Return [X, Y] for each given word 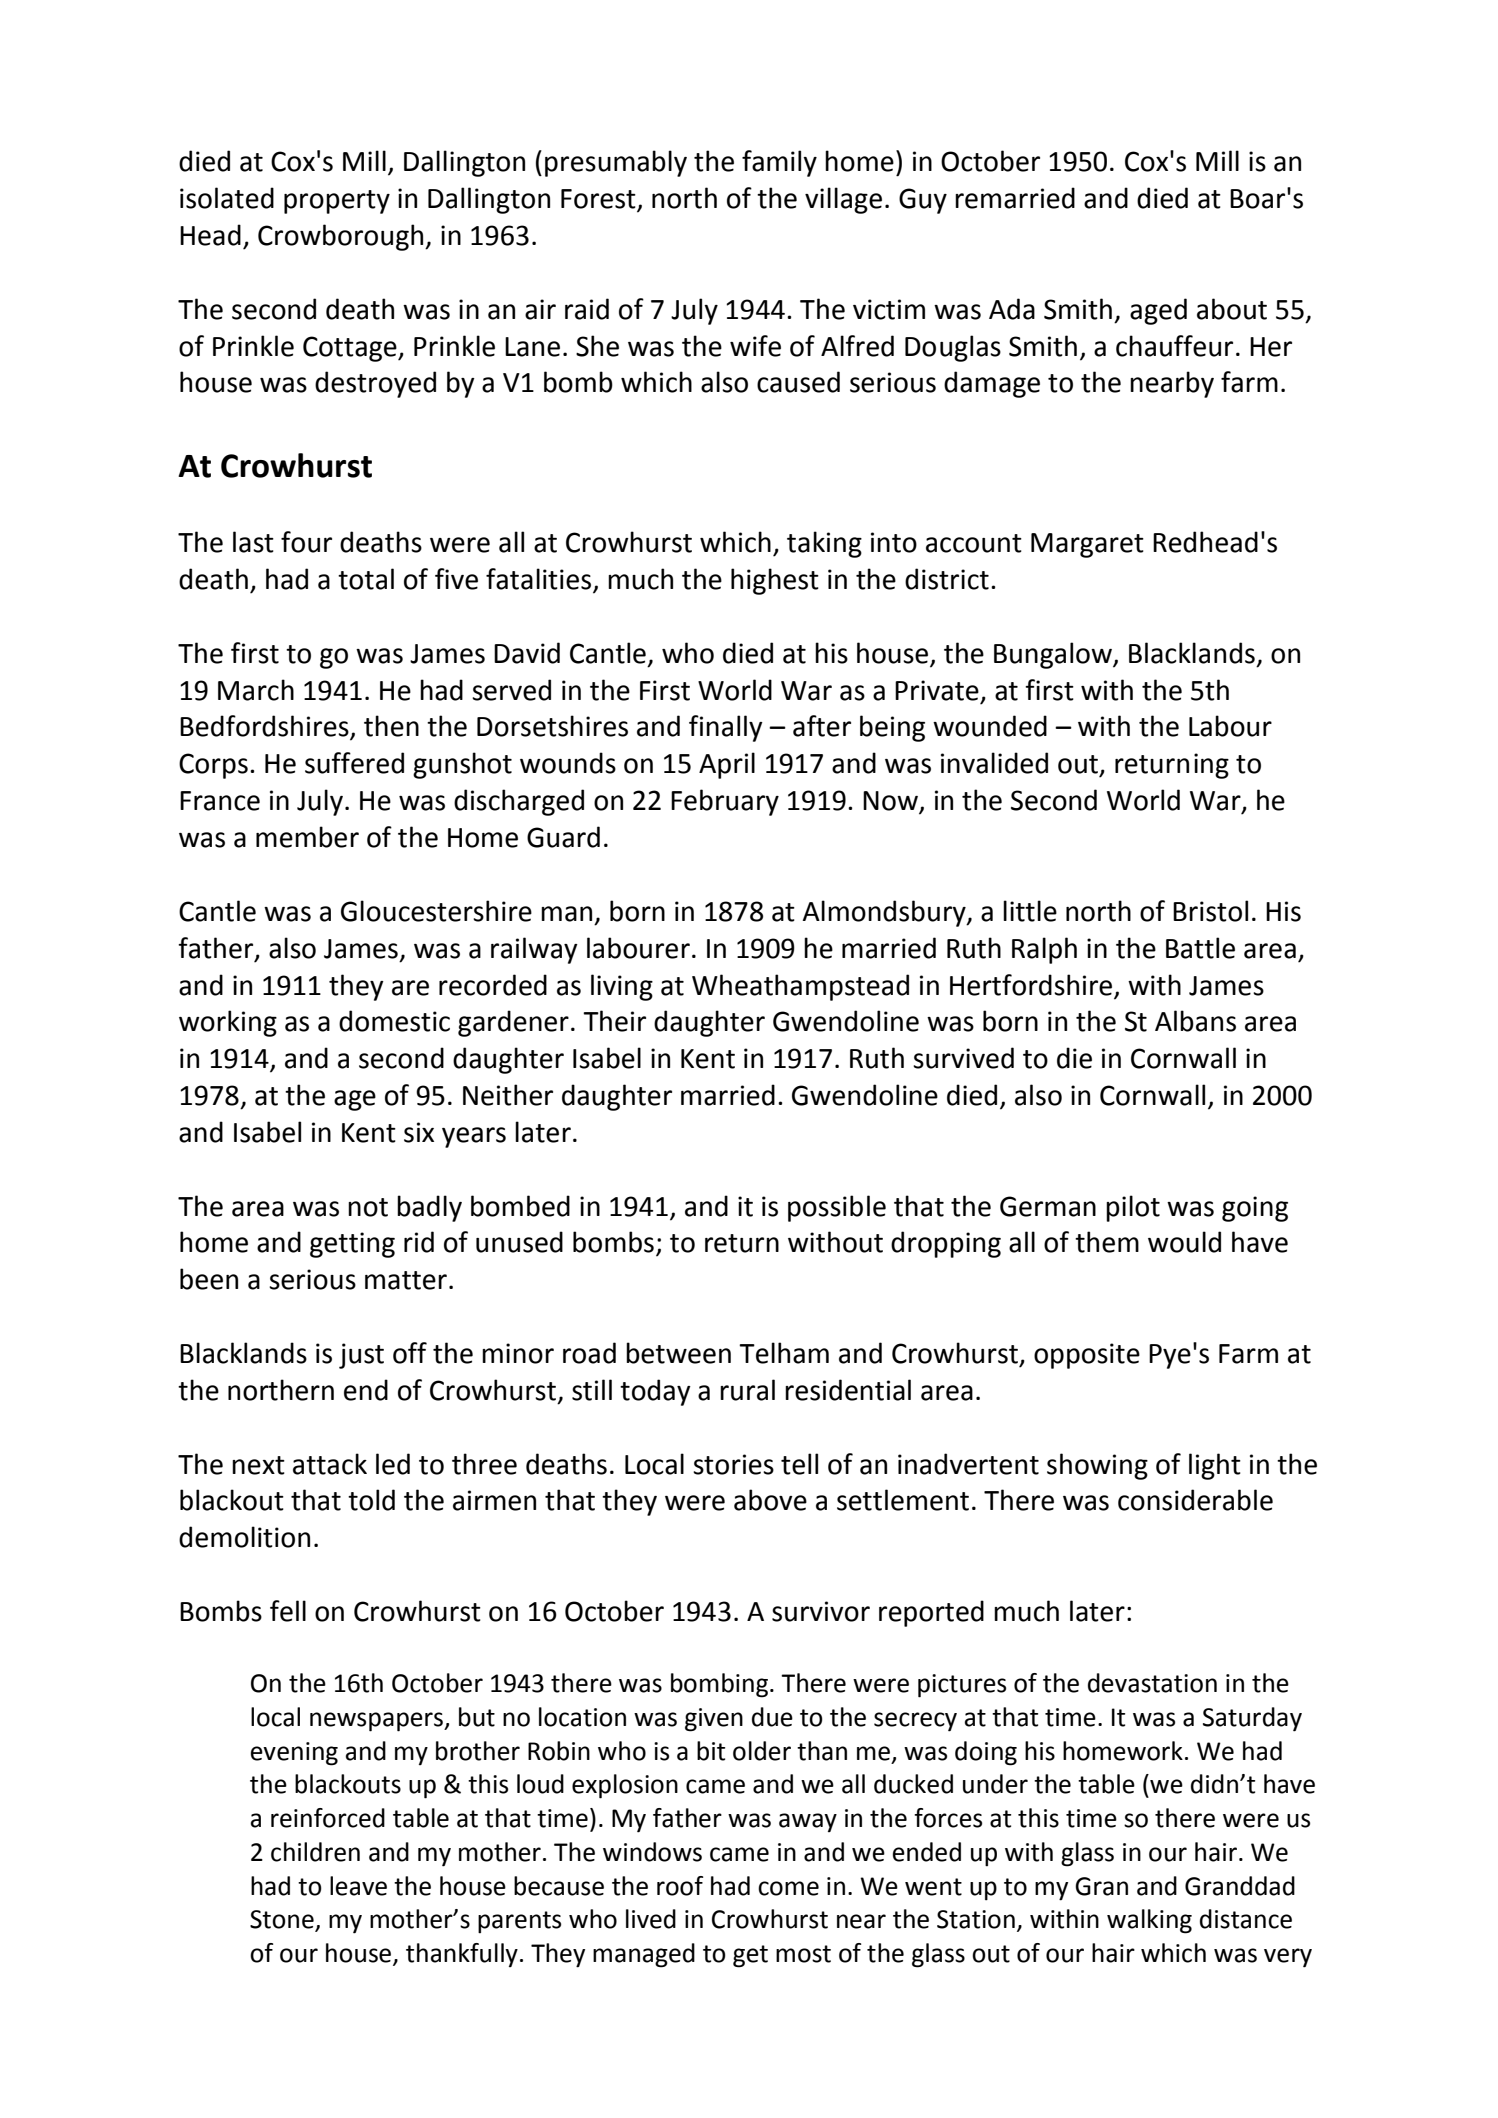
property [337, 202]
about [1232, 309]
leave [358, 1886]
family [779, 163]
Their [614, 1021]
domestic [394, 1021]
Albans [1195, 1021]
